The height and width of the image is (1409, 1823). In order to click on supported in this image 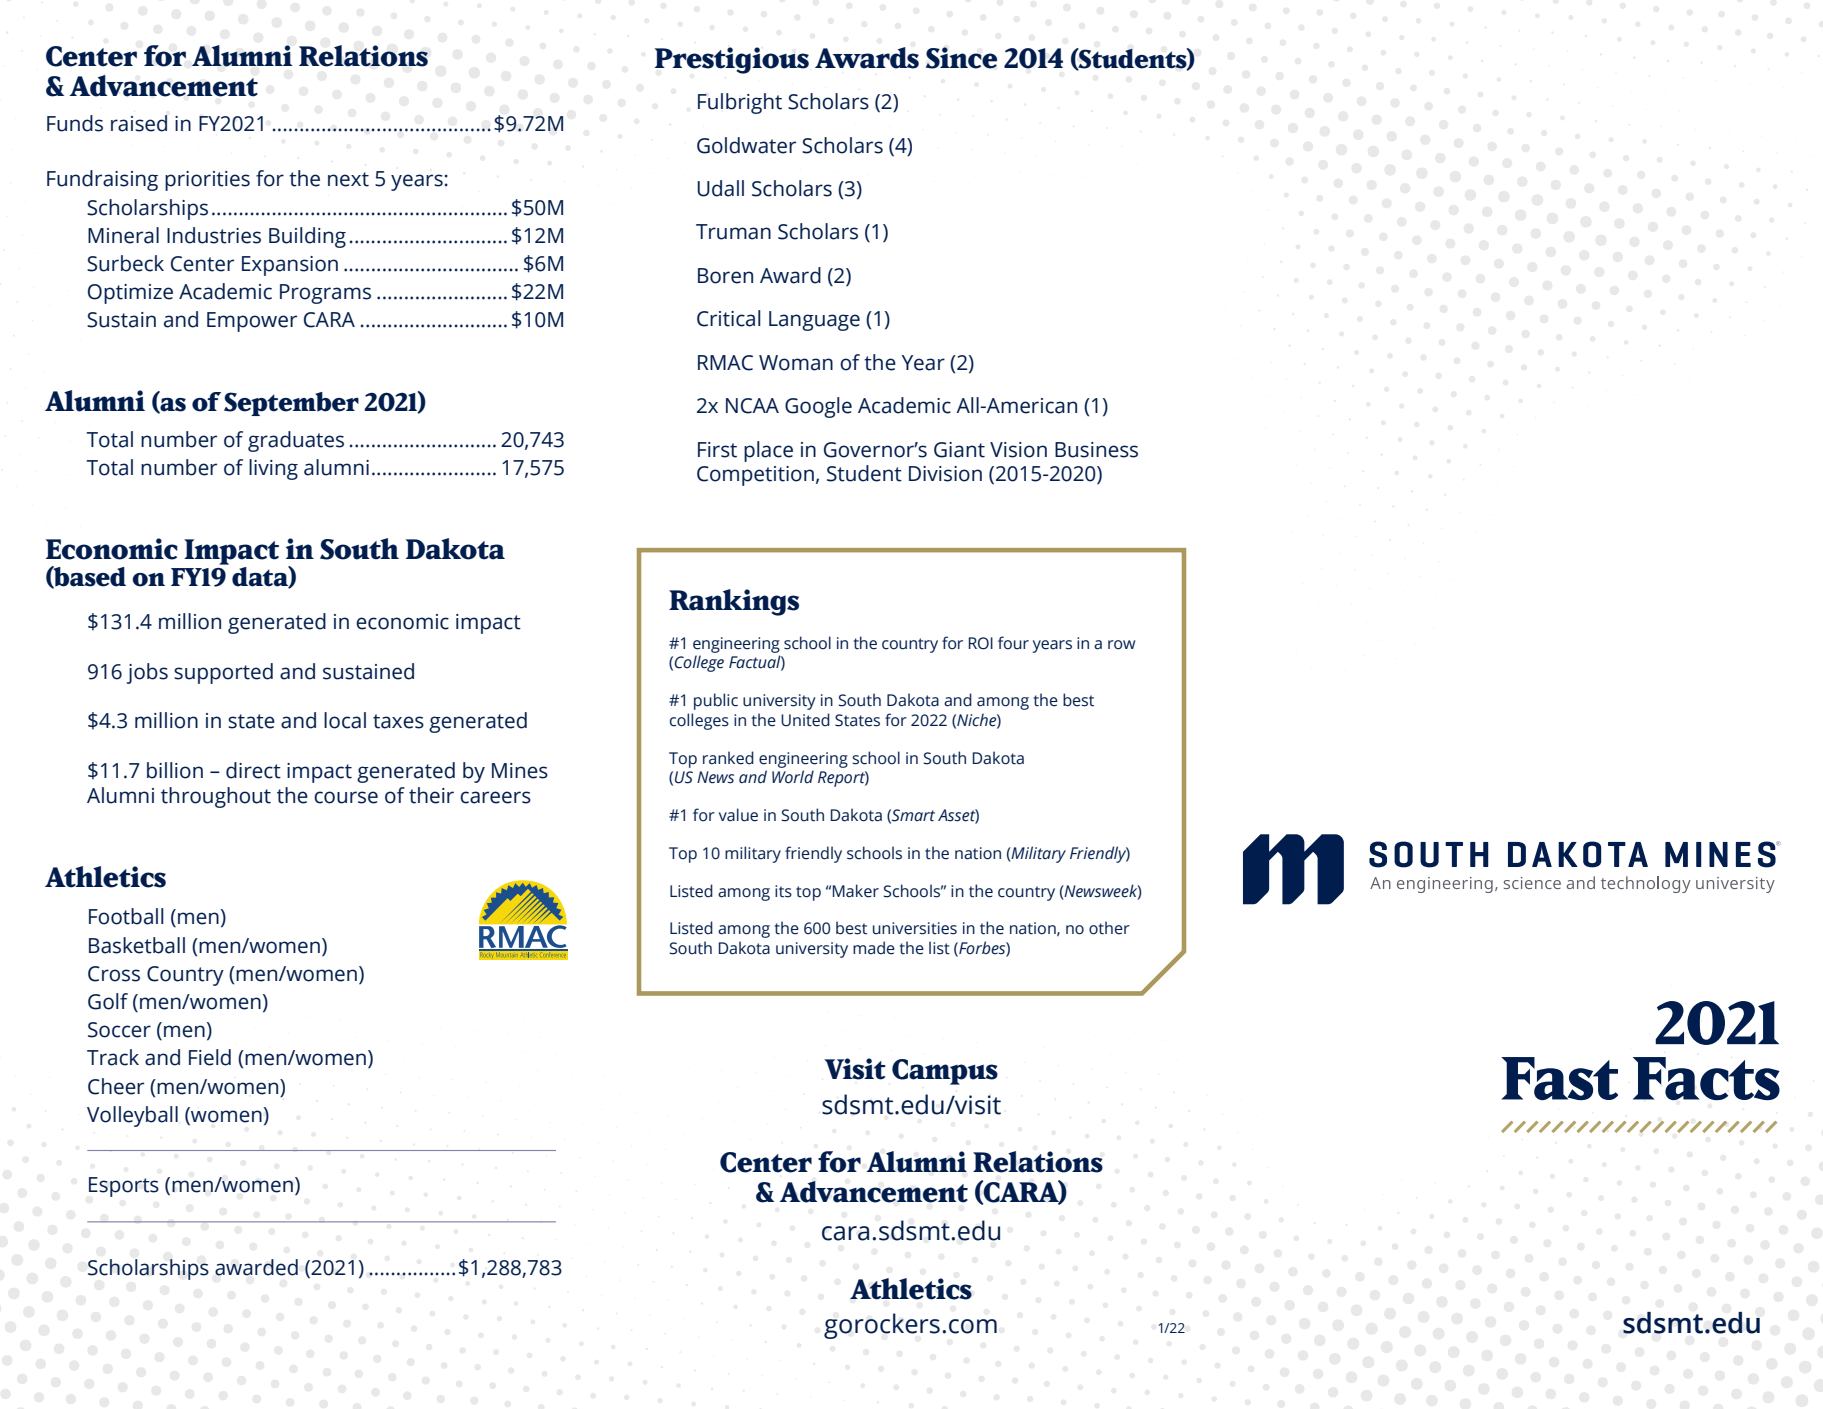, I will do `click(223, 673)`.
